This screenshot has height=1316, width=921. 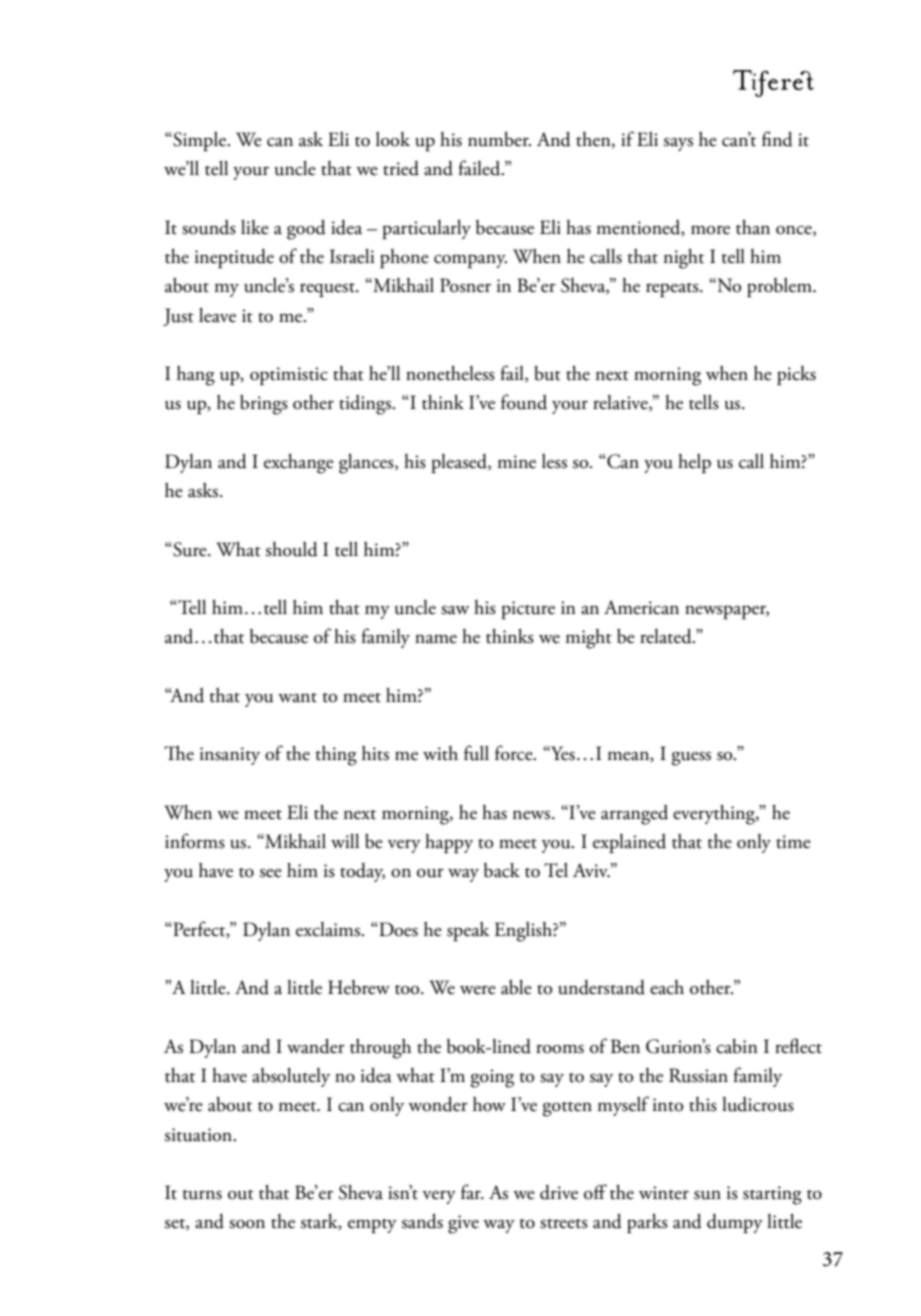 What do you see at coordinates (678, 144) in the screenshot?
I see `says` at bounding box center [678, 144].
